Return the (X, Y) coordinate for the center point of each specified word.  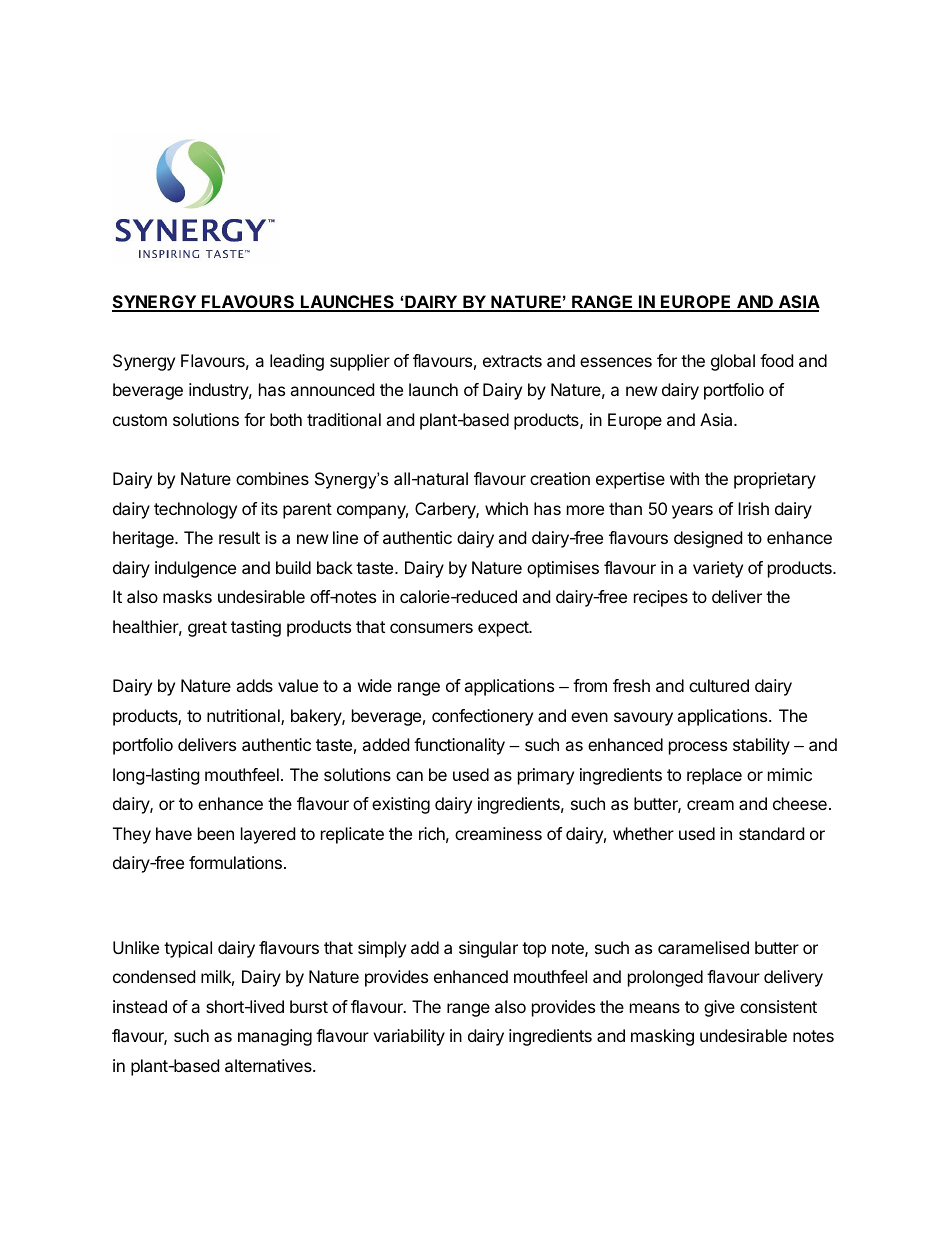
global (733, 362)
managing (275, 1037)
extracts (512, 361)
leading (297, 362)
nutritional (244, 717)
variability (409, 1037)
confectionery (482, 717)
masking (662, 1037)
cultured (719, 685)
